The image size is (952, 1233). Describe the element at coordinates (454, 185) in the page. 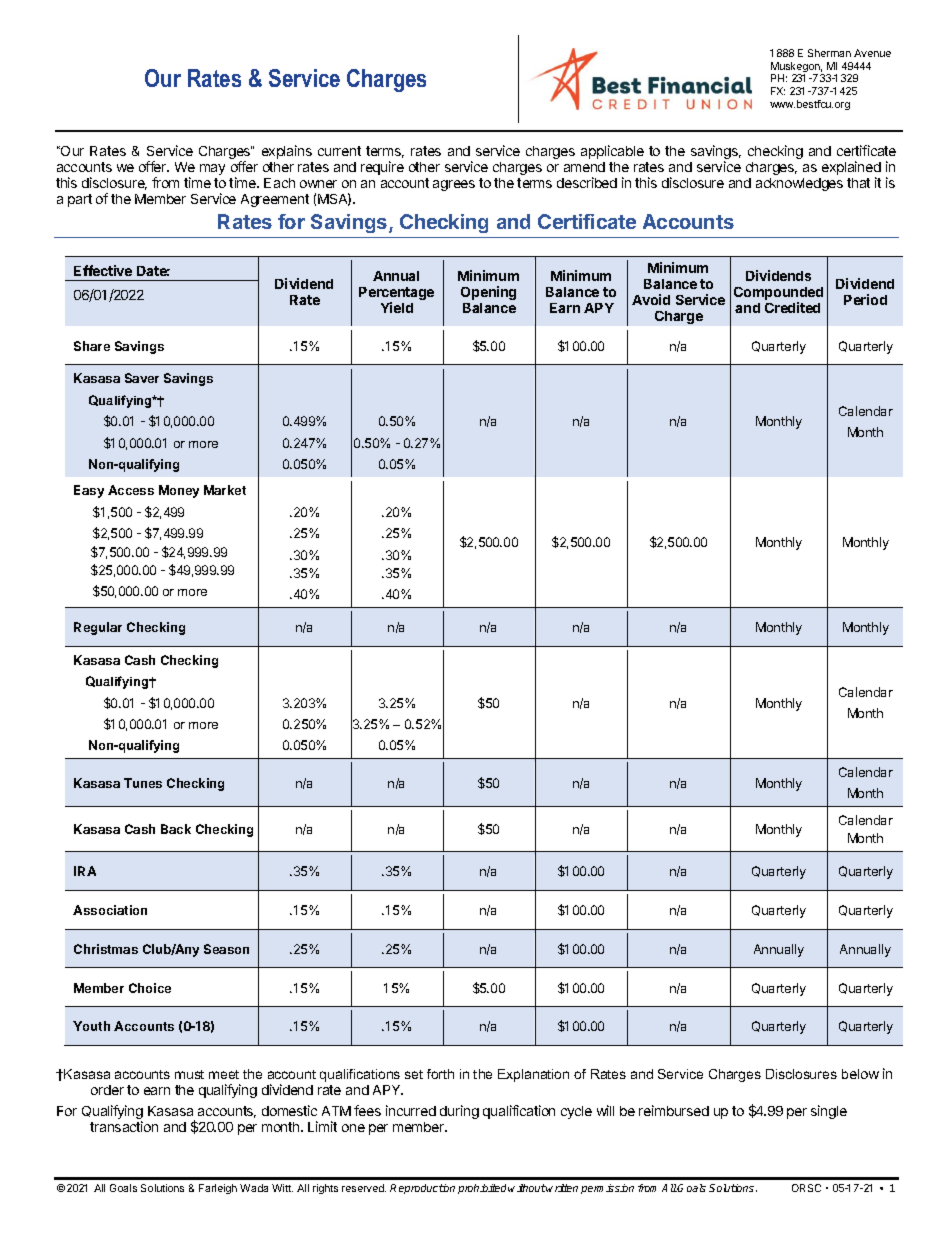

I see `agrees` at that location.
